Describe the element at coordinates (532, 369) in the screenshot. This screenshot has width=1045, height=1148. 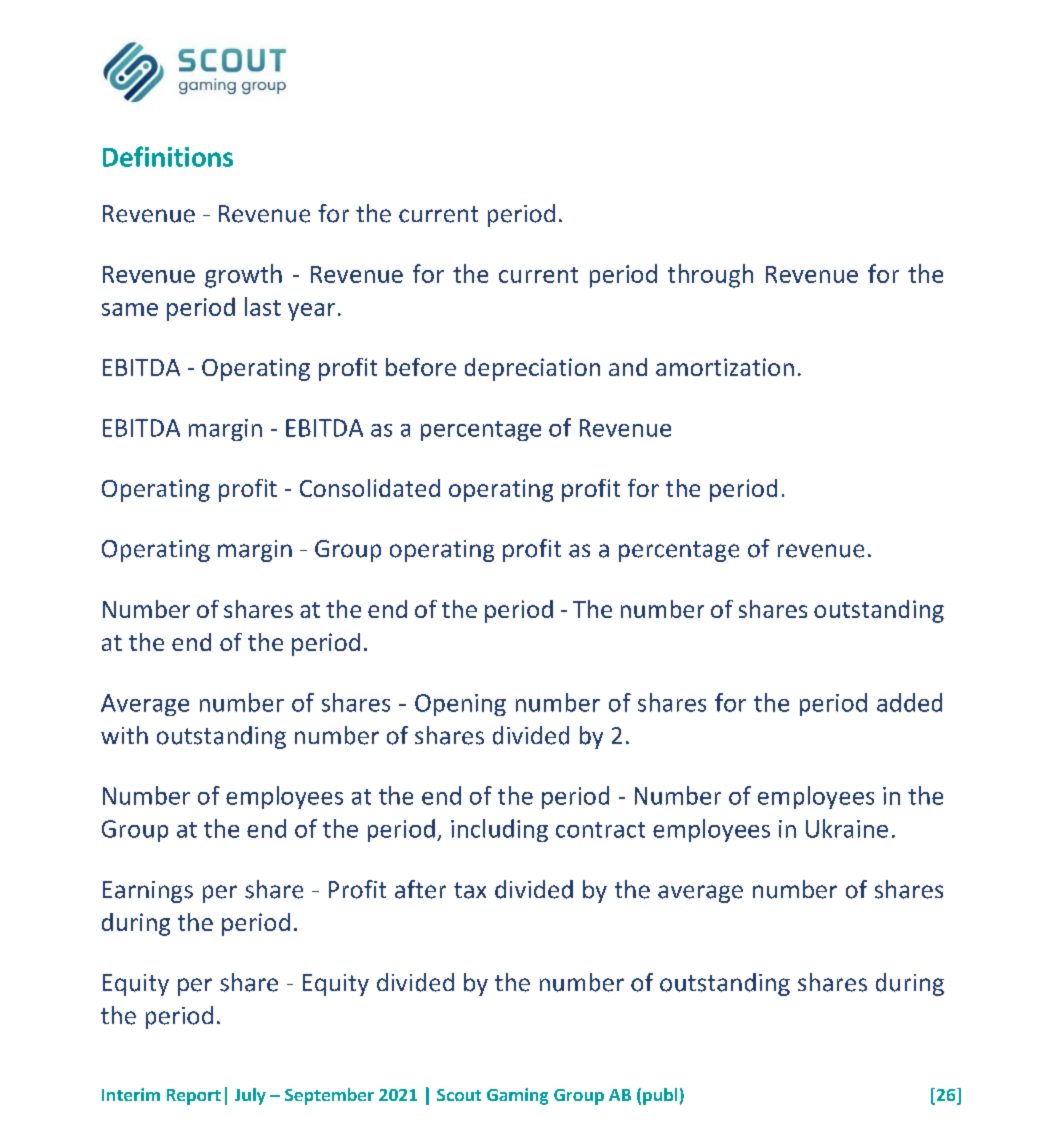
I see `depreciation` at that location.
